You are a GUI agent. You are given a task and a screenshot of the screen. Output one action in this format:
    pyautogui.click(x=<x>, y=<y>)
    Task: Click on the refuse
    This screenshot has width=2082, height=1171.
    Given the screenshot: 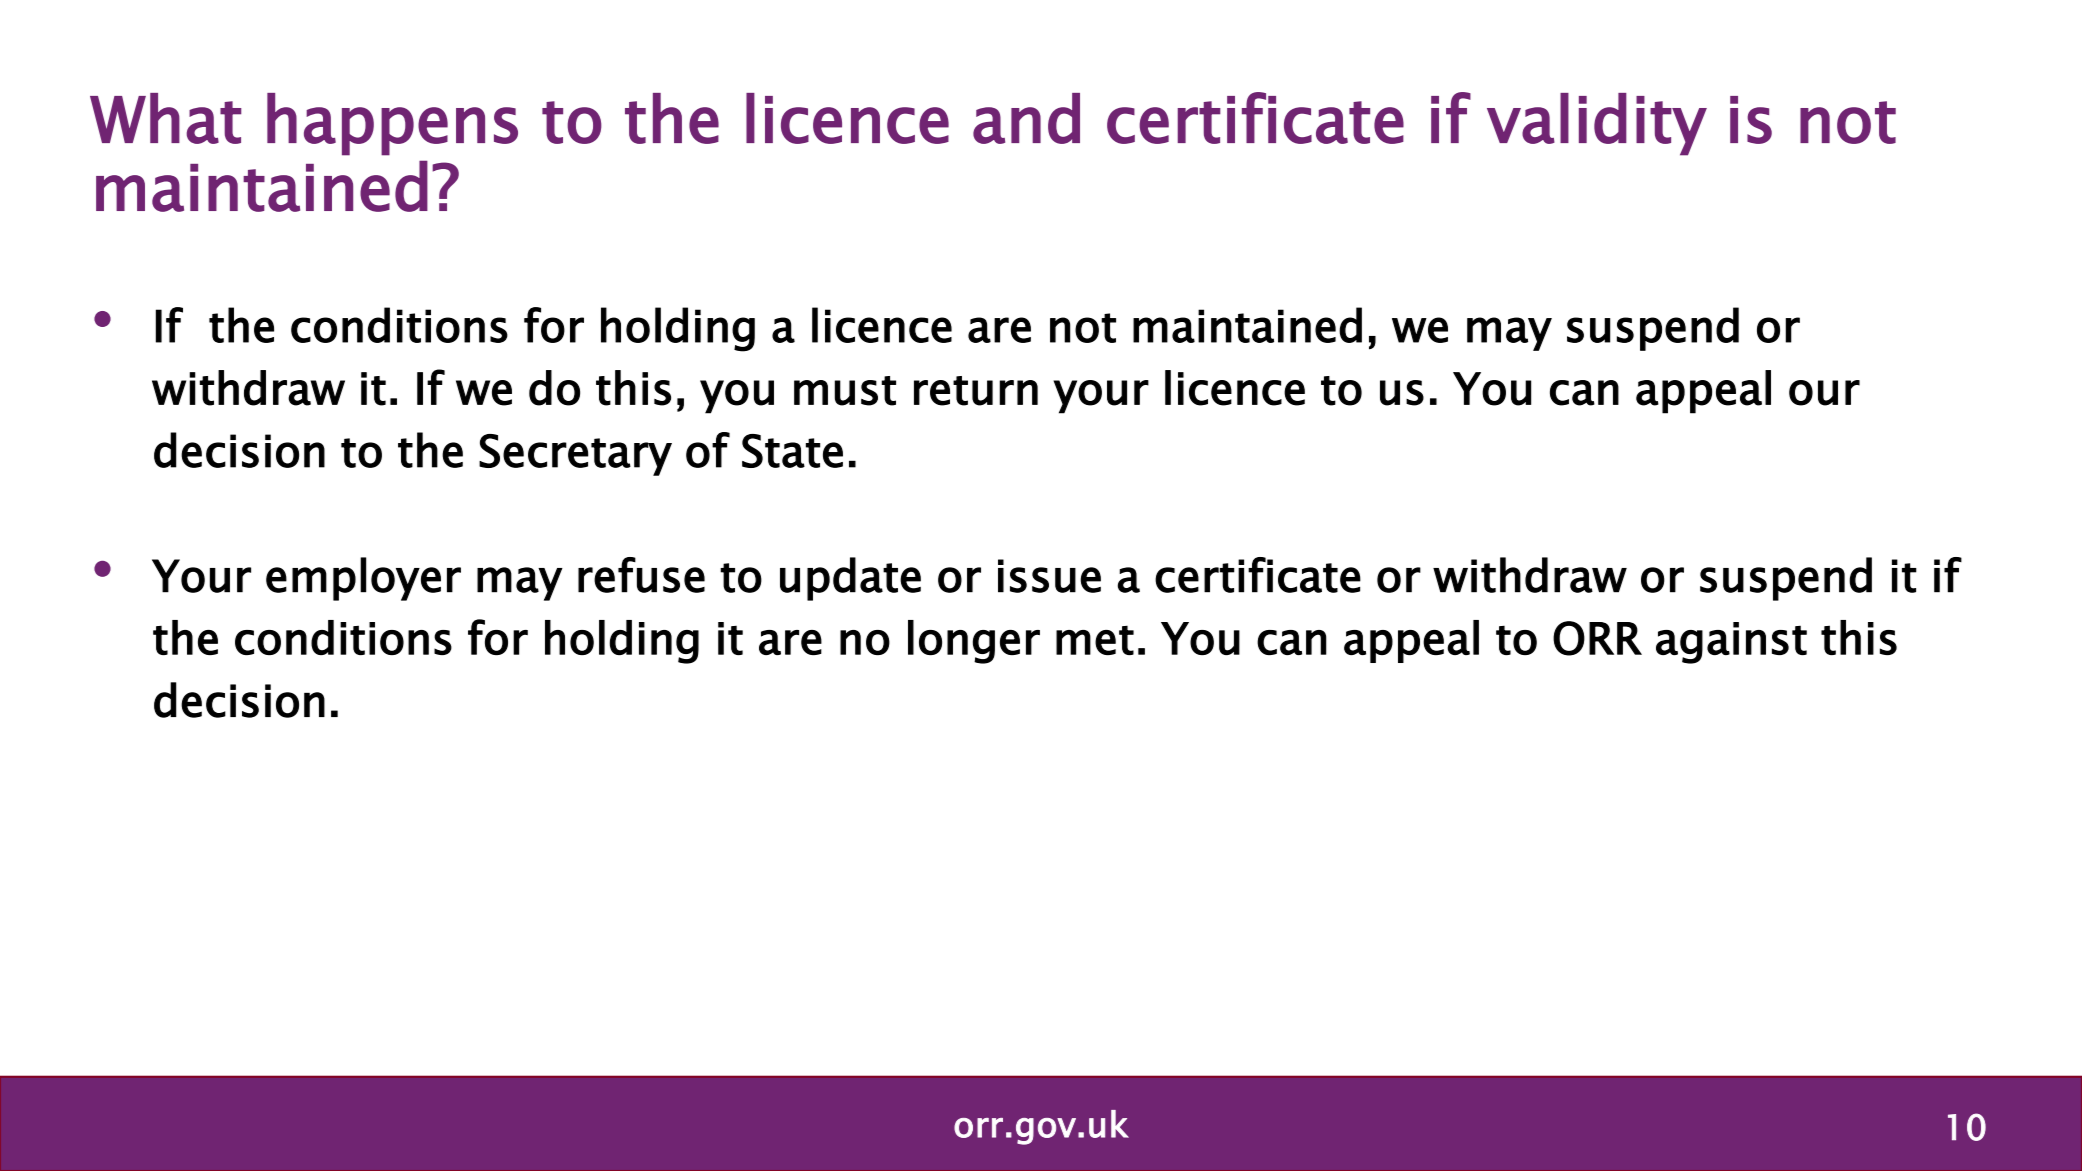 What is the action you would take?
    pyautogui.click(x=641, y=575)
